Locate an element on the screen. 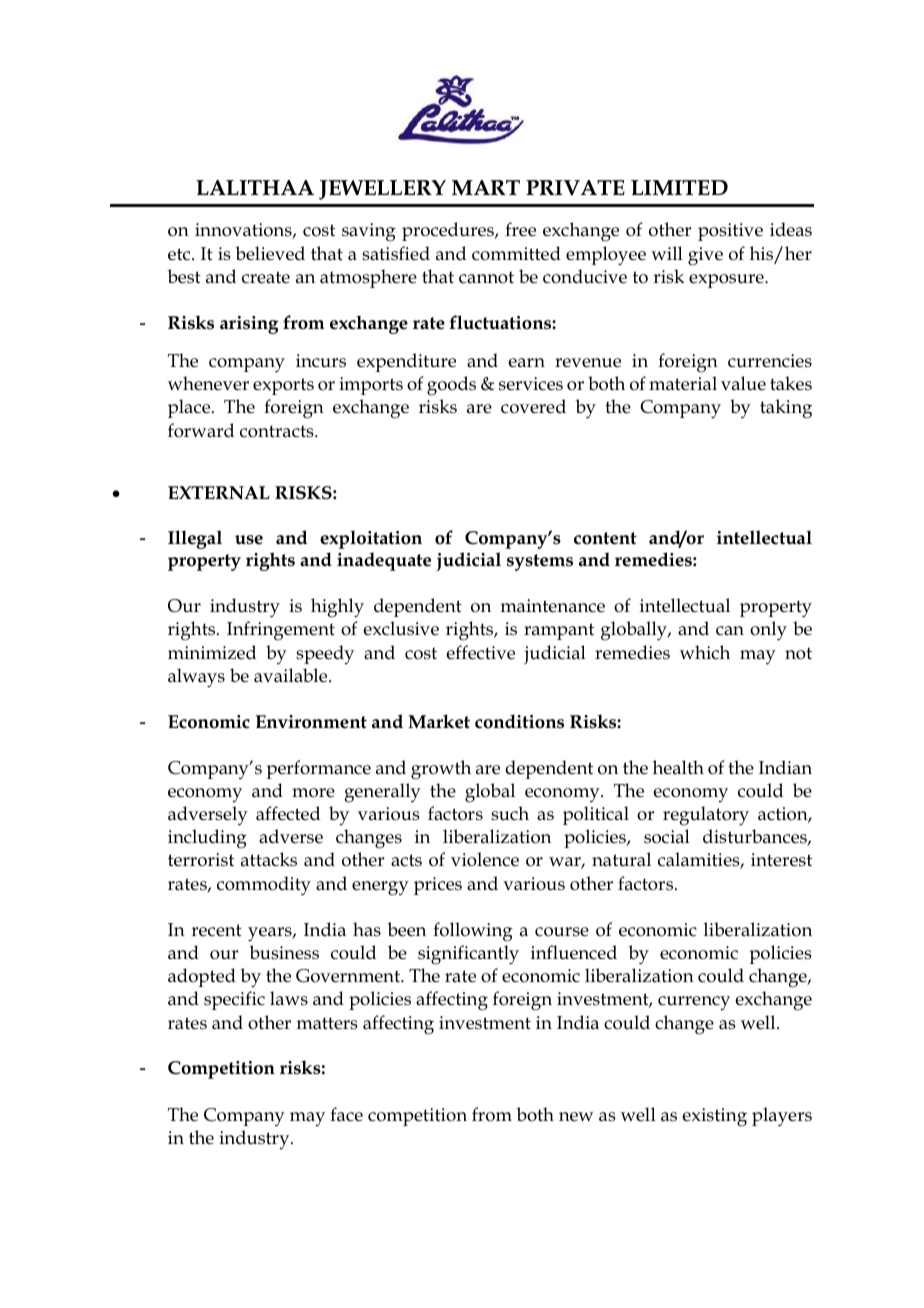 This screenshot has width=924, height=1308. following is located at coordinates (473, 932).
